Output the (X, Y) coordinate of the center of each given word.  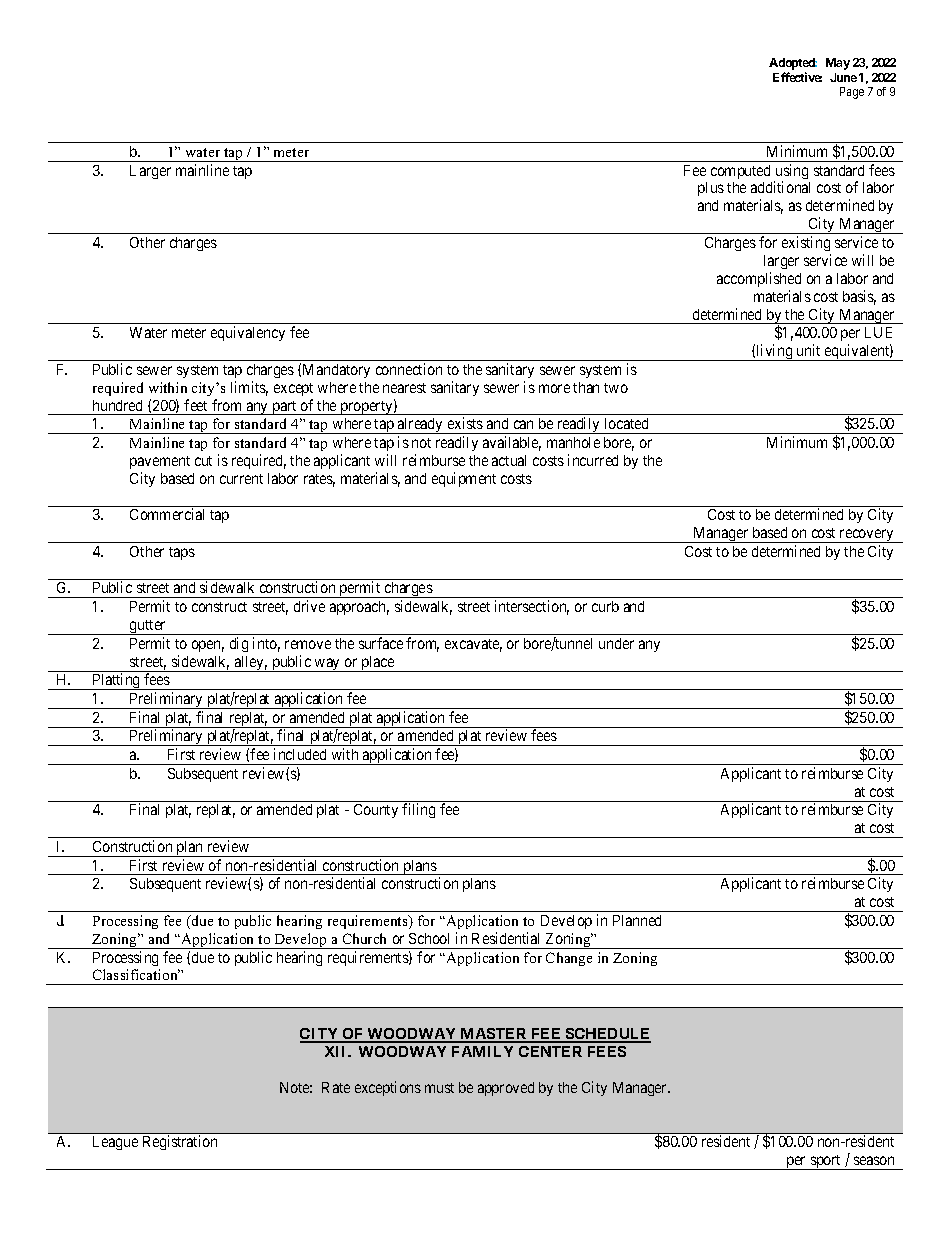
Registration (180, 1142)
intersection (532, 607)
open (208, 646)
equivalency (248, 333)
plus (711, 189)
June (843, 77)
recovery (867, 536)
